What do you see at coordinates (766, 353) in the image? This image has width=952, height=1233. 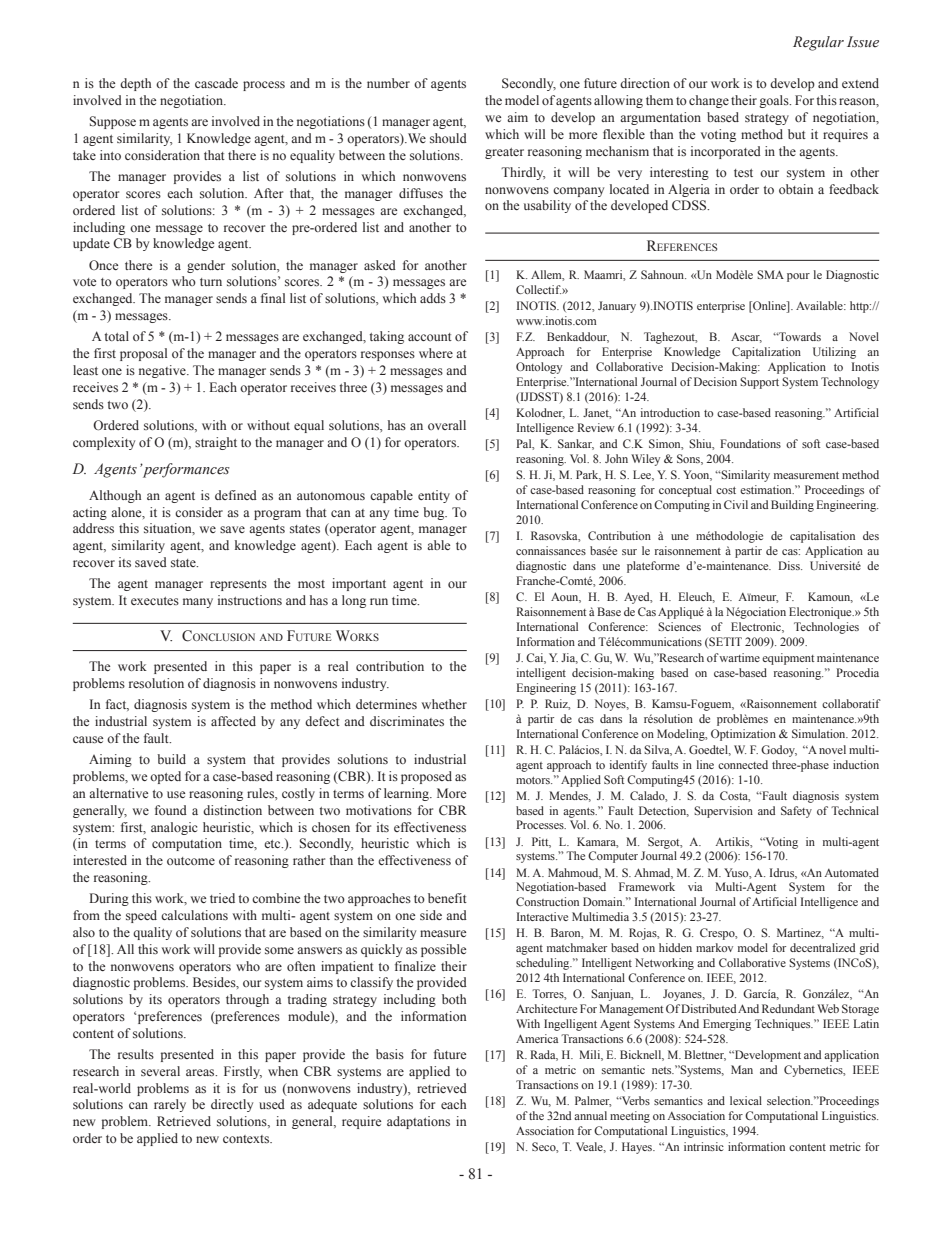 I see `Capitalization` at bounding box center [766, 353].
